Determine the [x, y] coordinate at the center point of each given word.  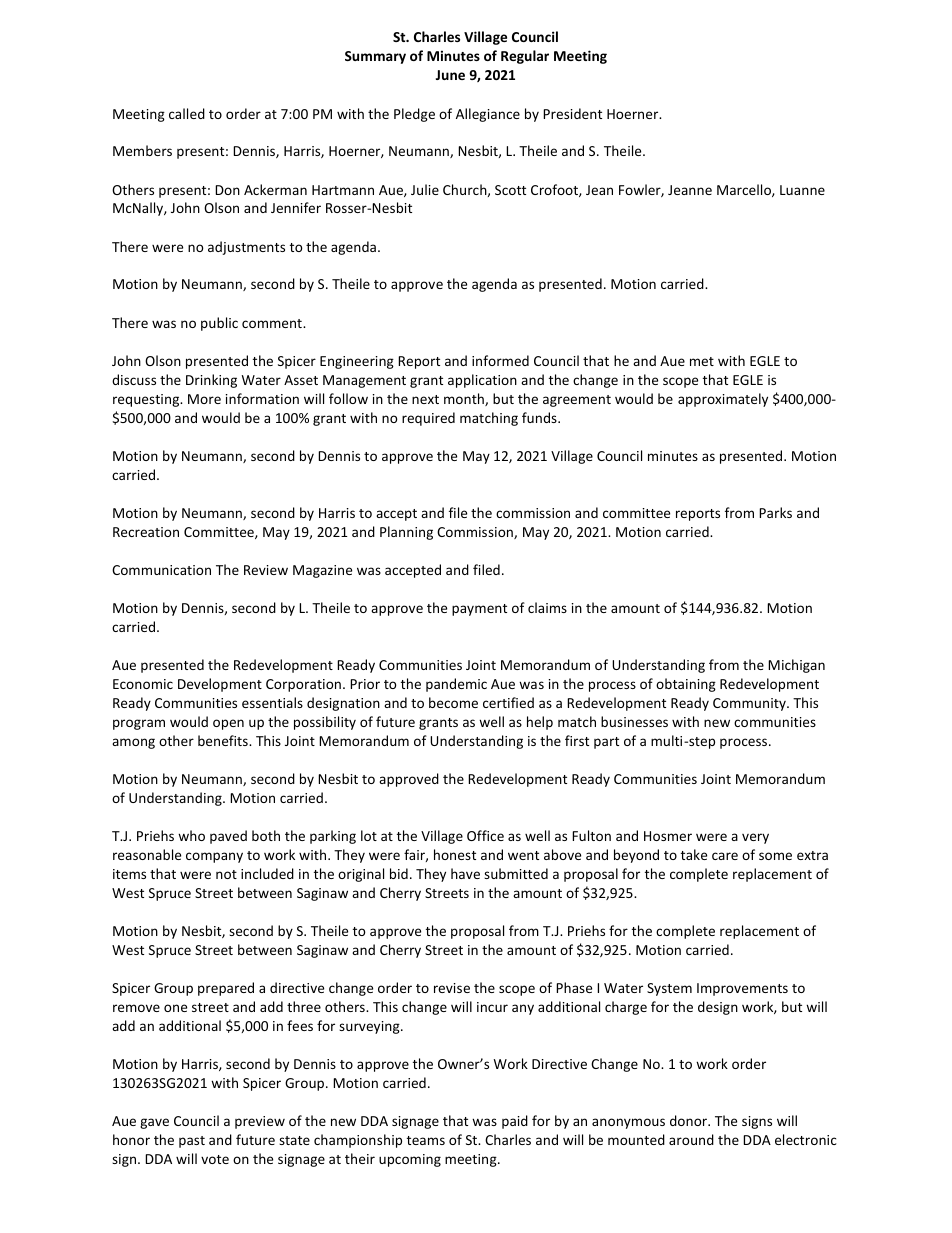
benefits [224, 740]
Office [485, 835]
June [450, 75]
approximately [723, 400]
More [204, 399]
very [755, 838]
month [465, 399]
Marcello [745, 190]
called [187, 113]
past [192, 1142]
